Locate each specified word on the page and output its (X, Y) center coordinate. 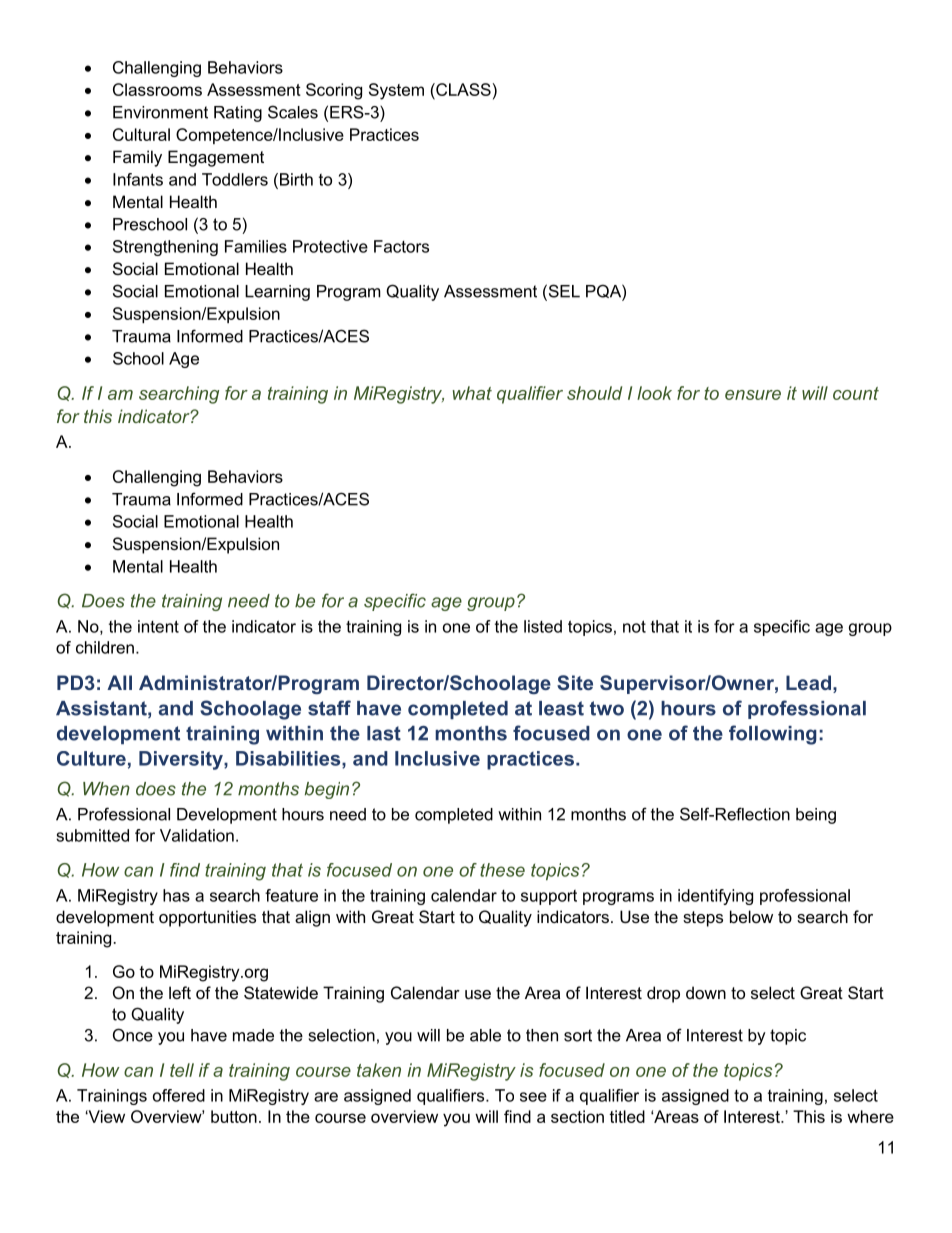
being (816, 816)
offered (179, 1095)
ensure (753, 395)
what (472, 393)
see (533, 1097)
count (856, 393)
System (396, 91)
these (502, 870)
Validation (197, 835)
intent (158, 626)
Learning (277, 293)
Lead (808, 682)
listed (543, 626)
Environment (160, 112)
